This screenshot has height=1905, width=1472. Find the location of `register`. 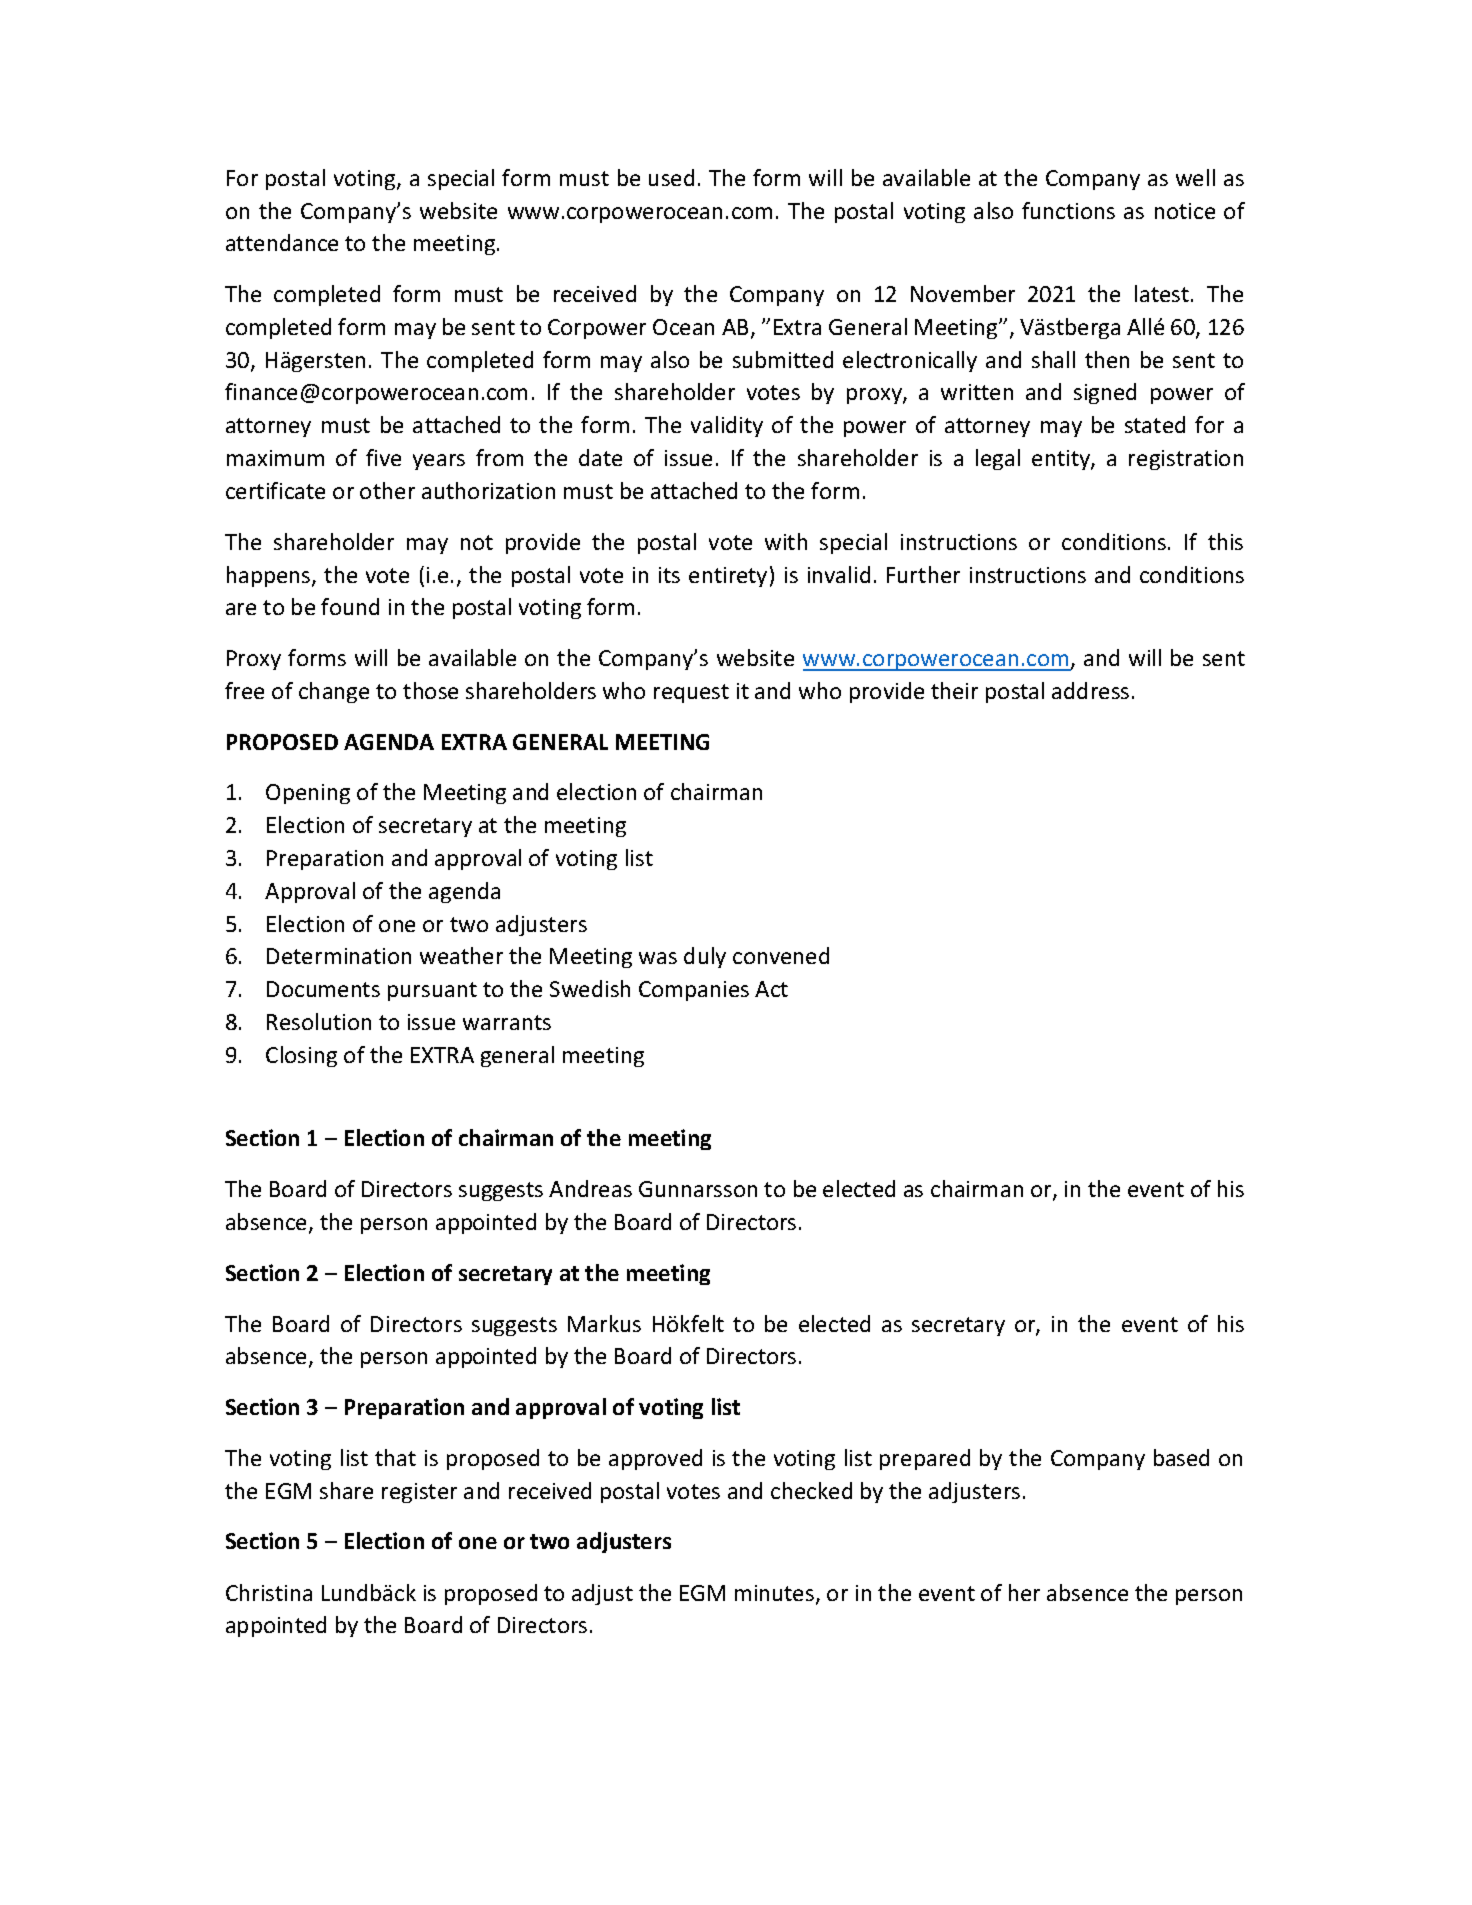

register is located at coordinates (419, 1493).
